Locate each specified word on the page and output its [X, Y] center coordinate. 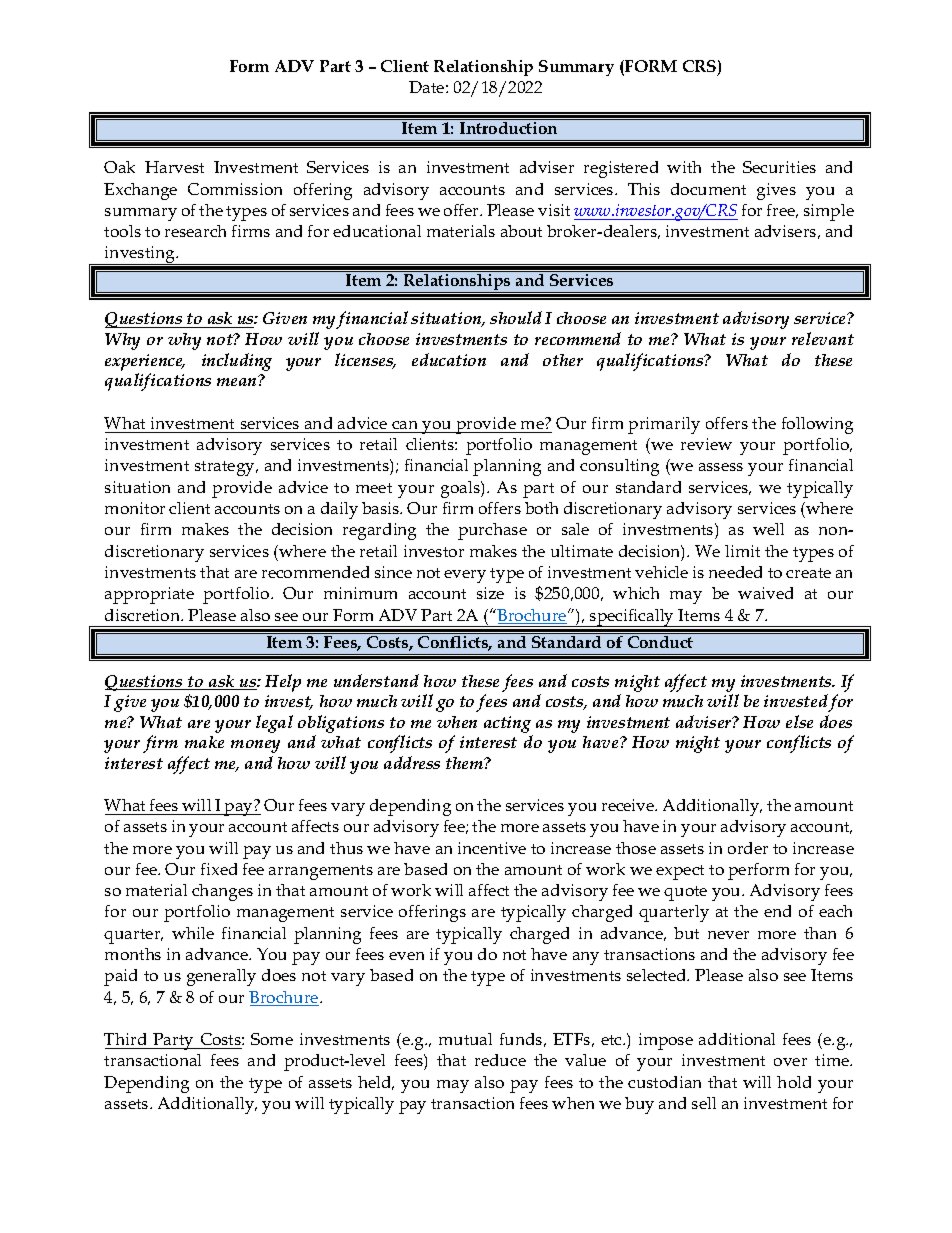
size [490, 593]
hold [794, 1082]
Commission [235, 189]
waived [765, 593]
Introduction [508, 128]
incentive [492, 848]
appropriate [149, 595]
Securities [779, 167]
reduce [500, 1060]
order [748, 848]
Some [272, 1039]
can [404, 425]
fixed [219, 869]
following [817, 425]
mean [238, 381]
